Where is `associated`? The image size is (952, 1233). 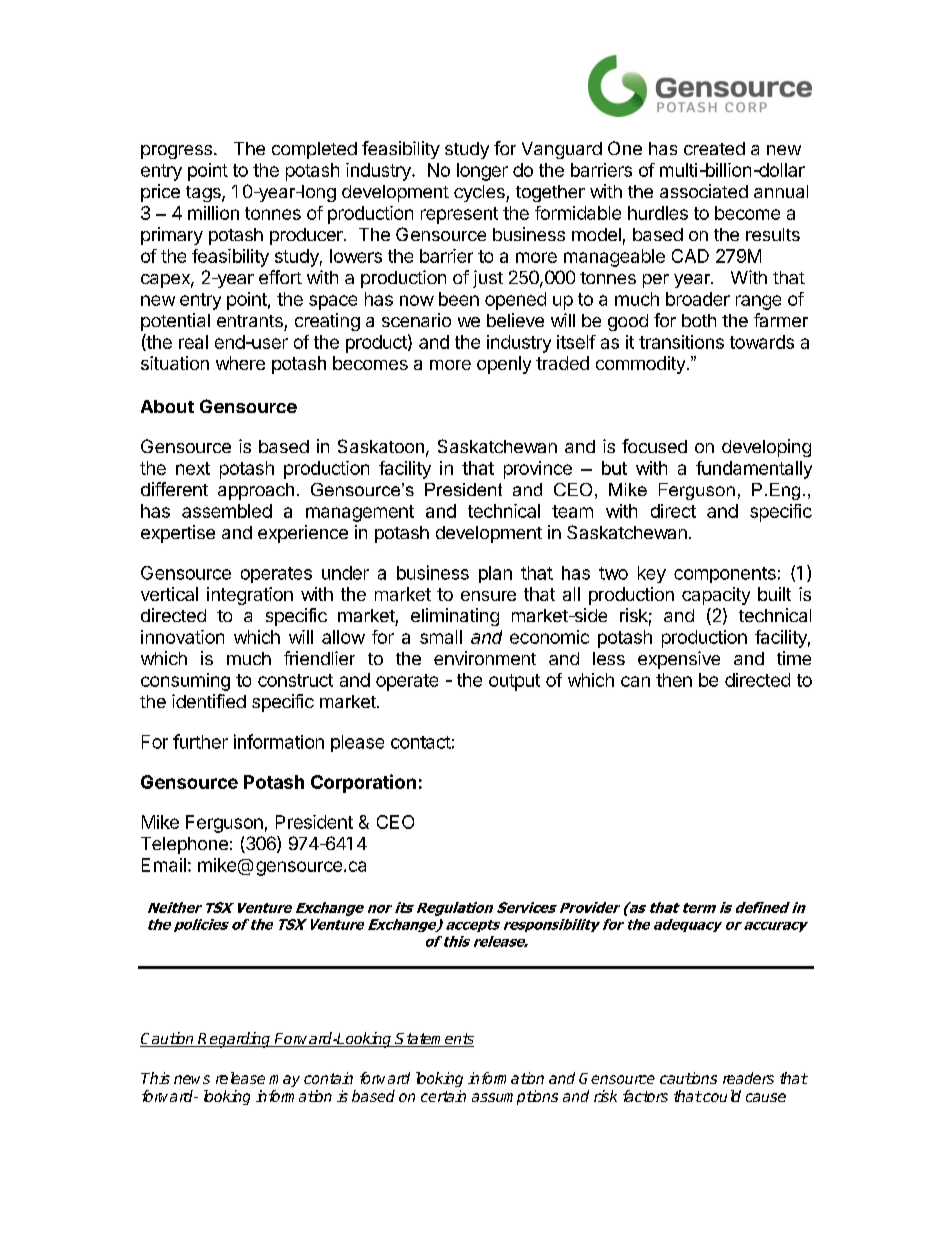 associated is located at coordinates (704, 191).
